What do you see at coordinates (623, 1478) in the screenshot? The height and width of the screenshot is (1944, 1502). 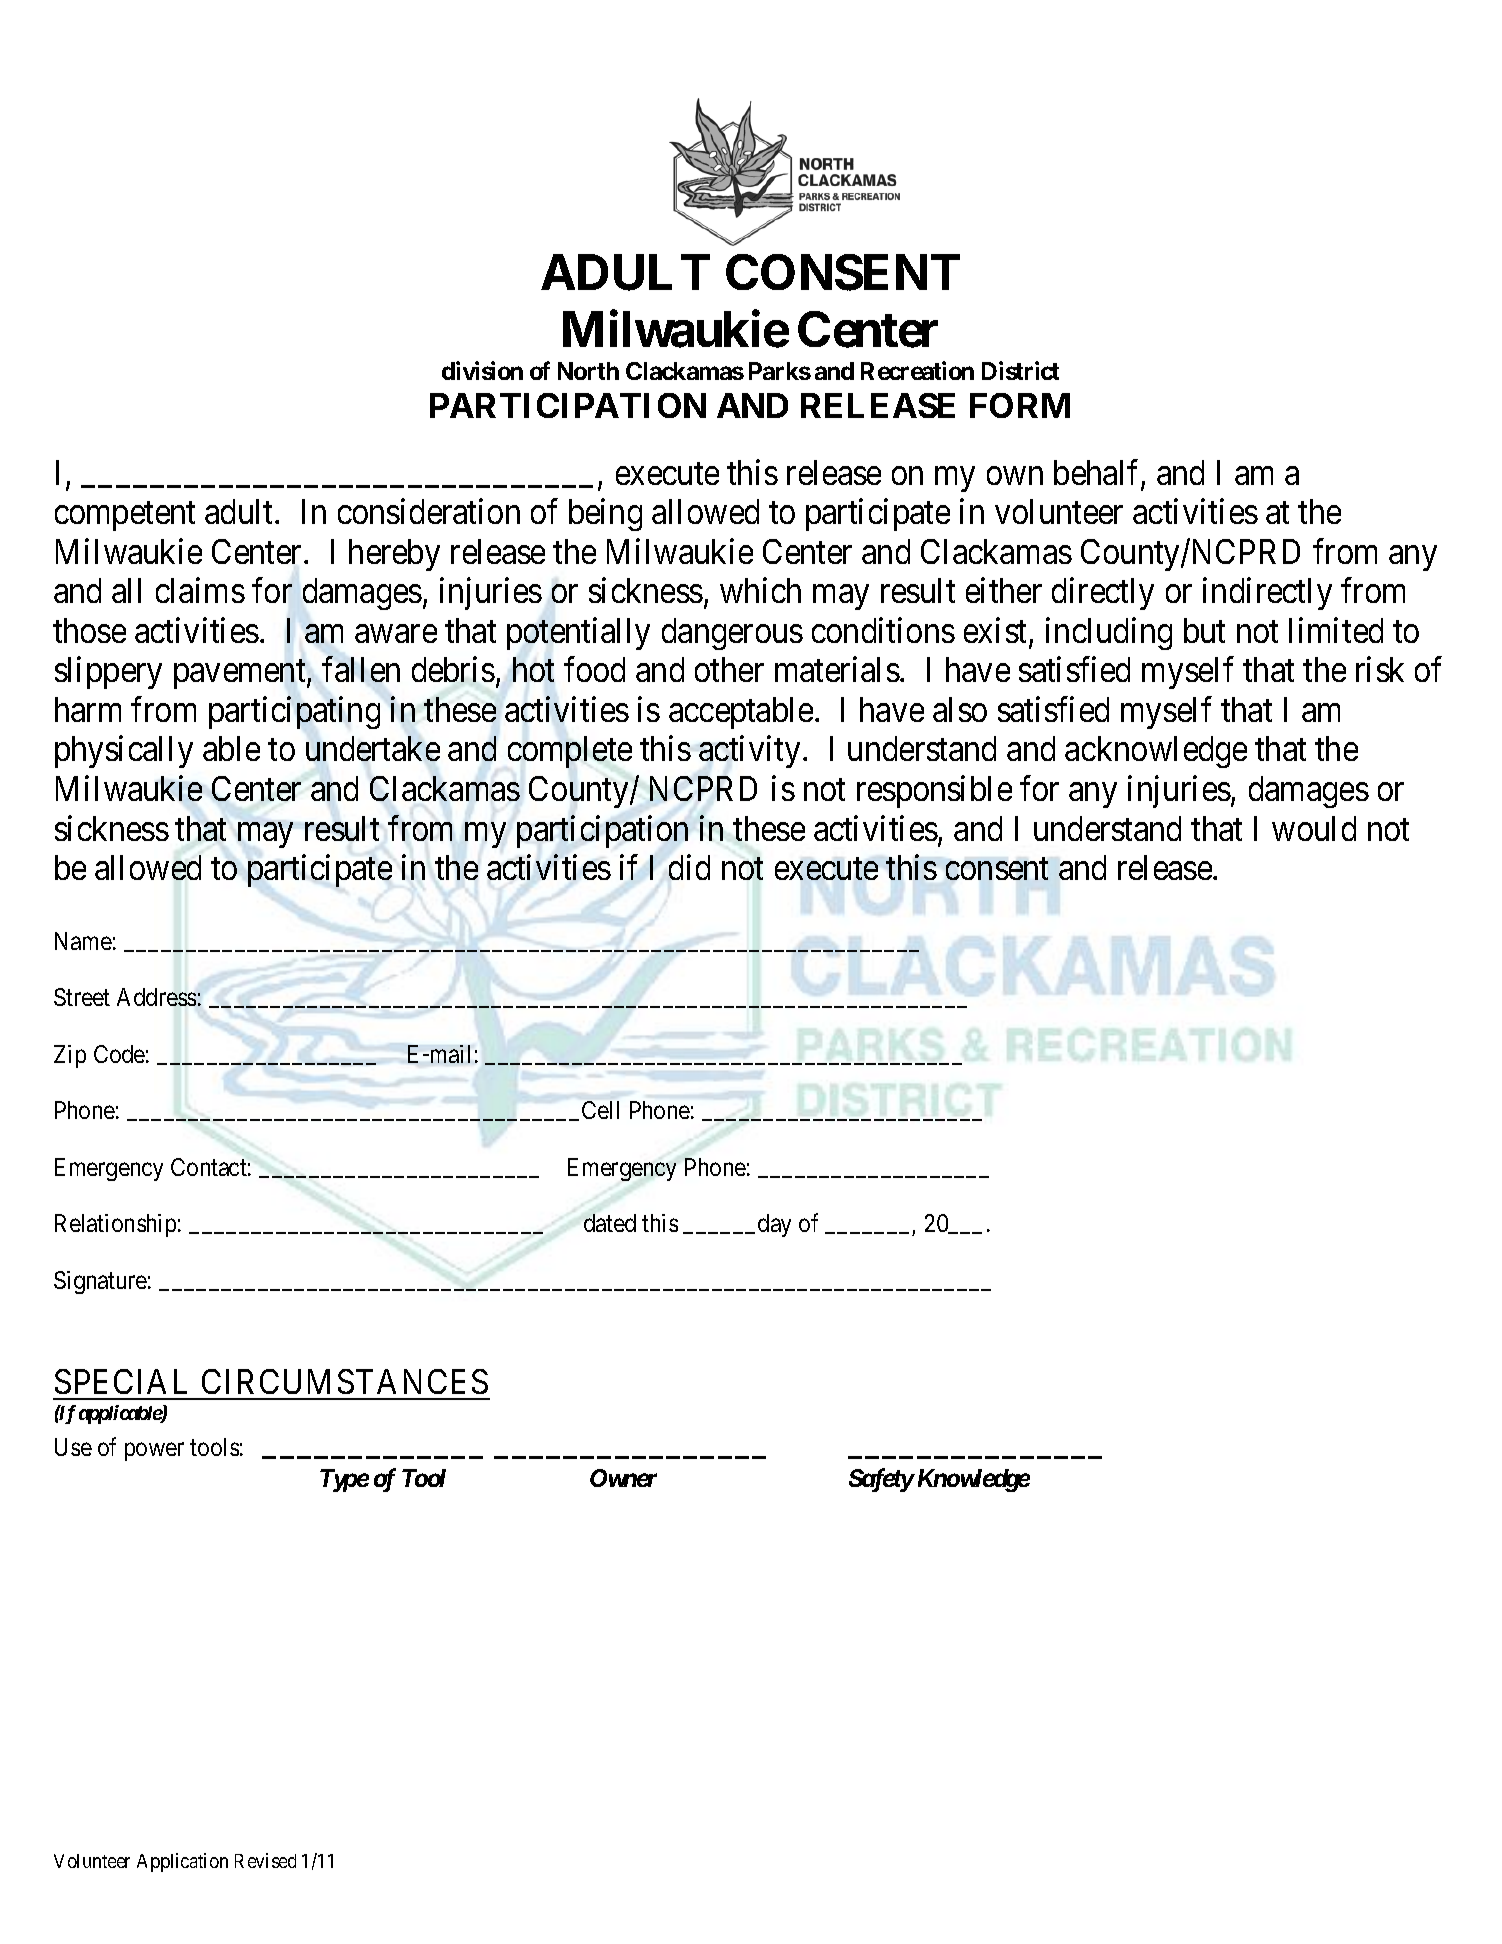 I see `Owner` at bounding box center [623, 1478].
